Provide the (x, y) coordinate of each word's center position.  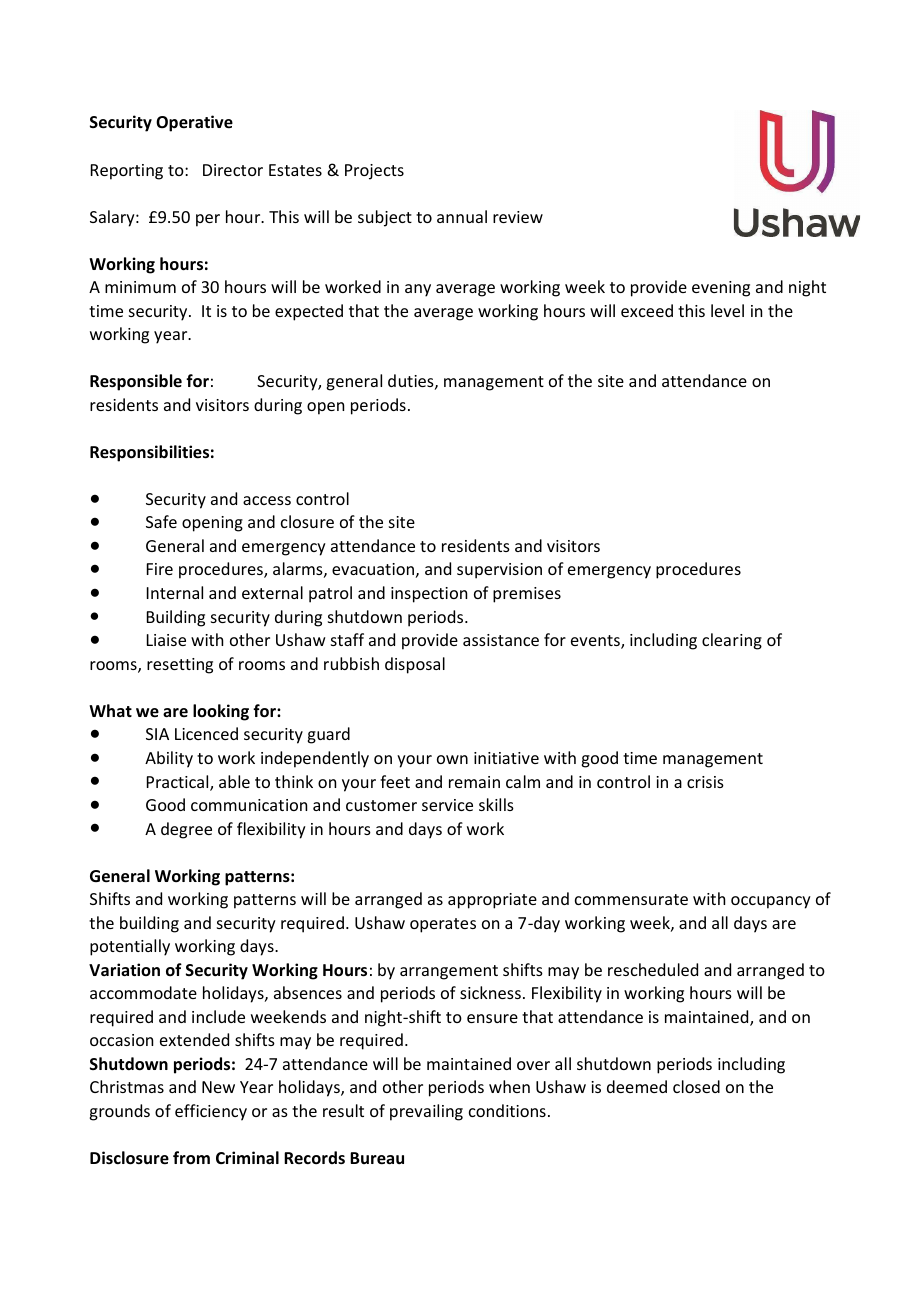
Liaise (166, 640)
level (727, 310)
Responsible (136, 382)
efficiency (211, 1112)
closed (696, 1086)
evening (721, 289)
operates (443, 925)
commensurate (631, 899)
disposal (415, 665)
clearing (732, 641)
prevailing (426, 1112)
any (418, 290)
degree (186, 830)
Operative (194, 123)
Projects (374, 172)
